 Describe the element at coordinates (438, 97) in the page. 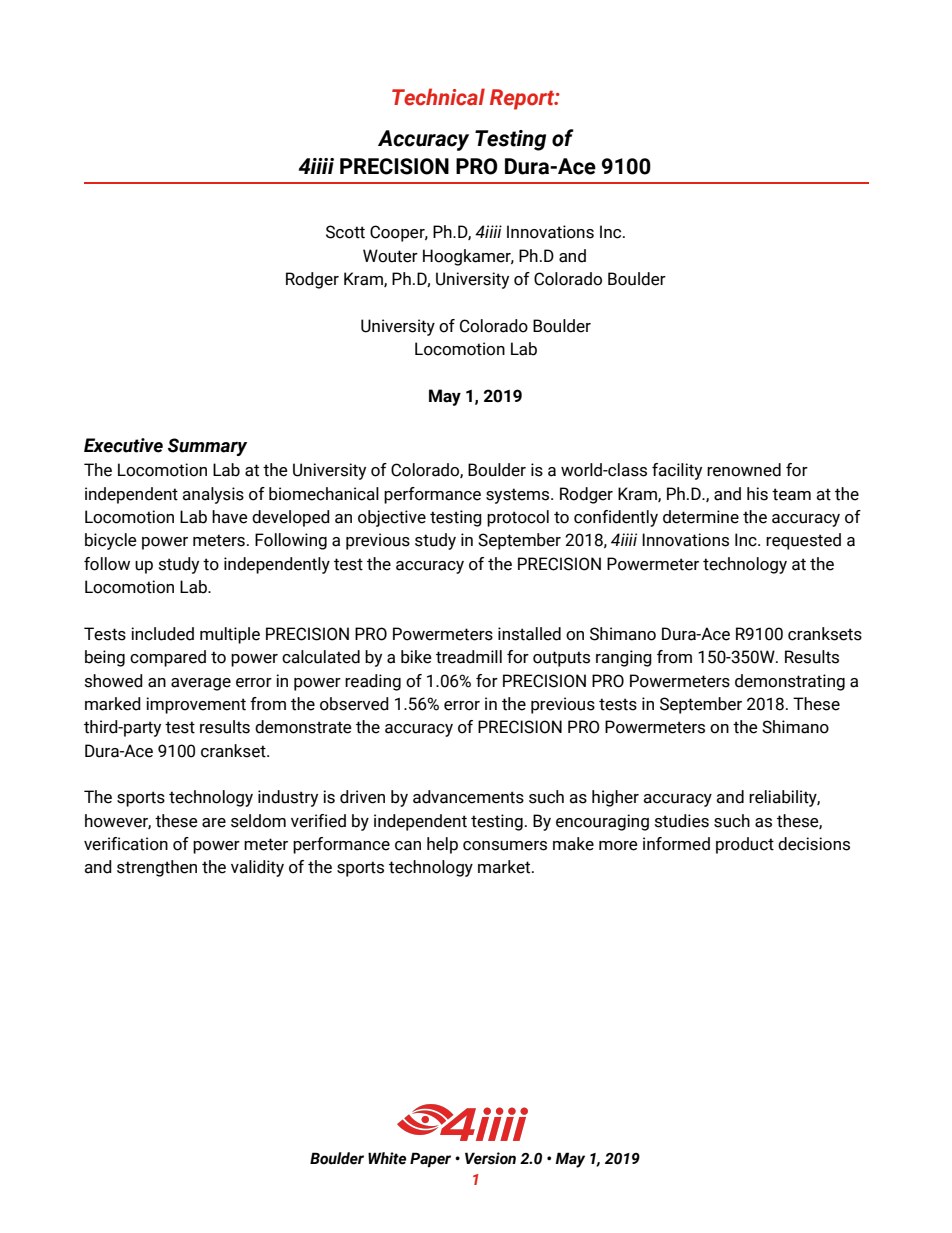

I see `Technical` at that location.
